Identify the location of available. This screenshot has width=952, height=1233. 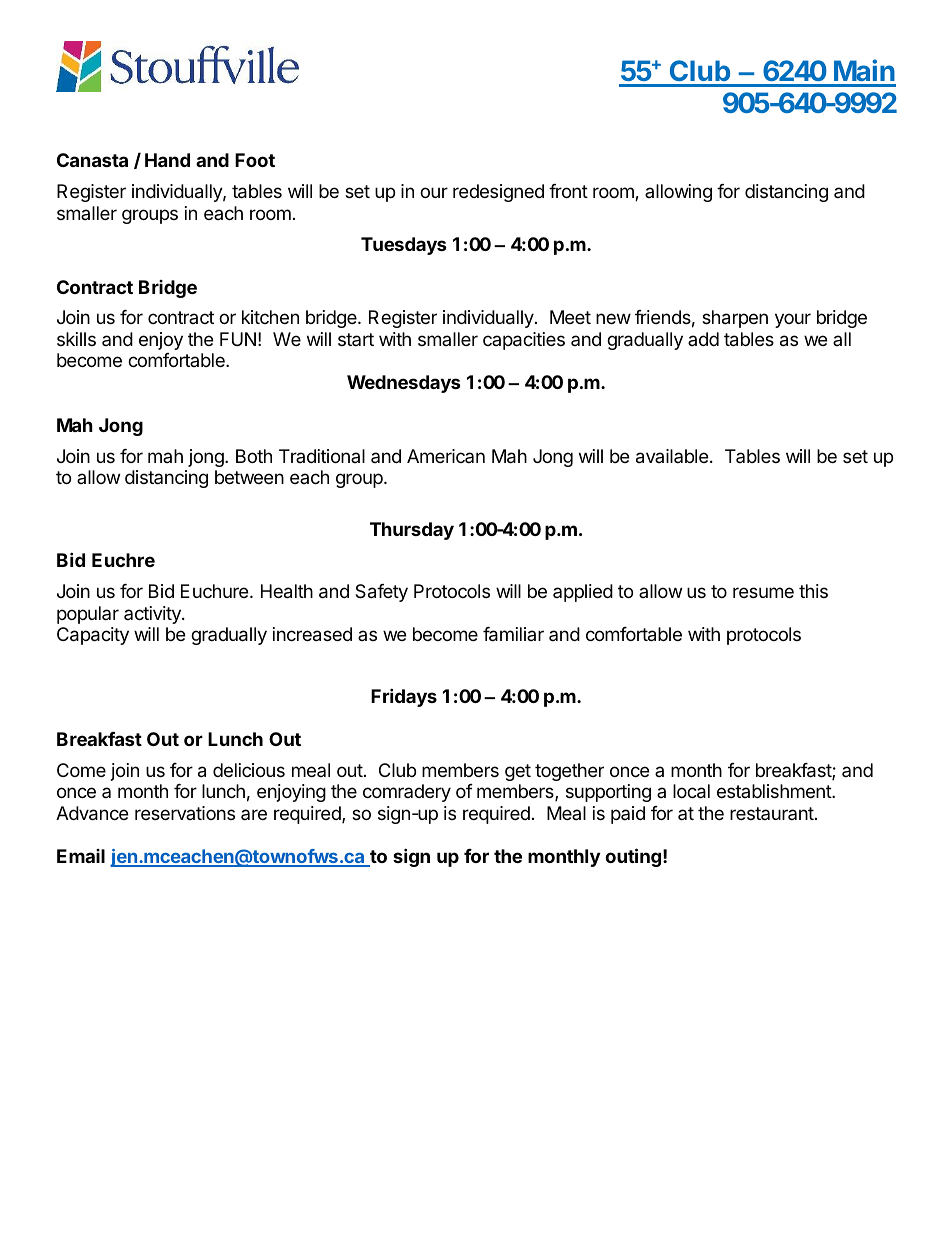
(672, 456).
